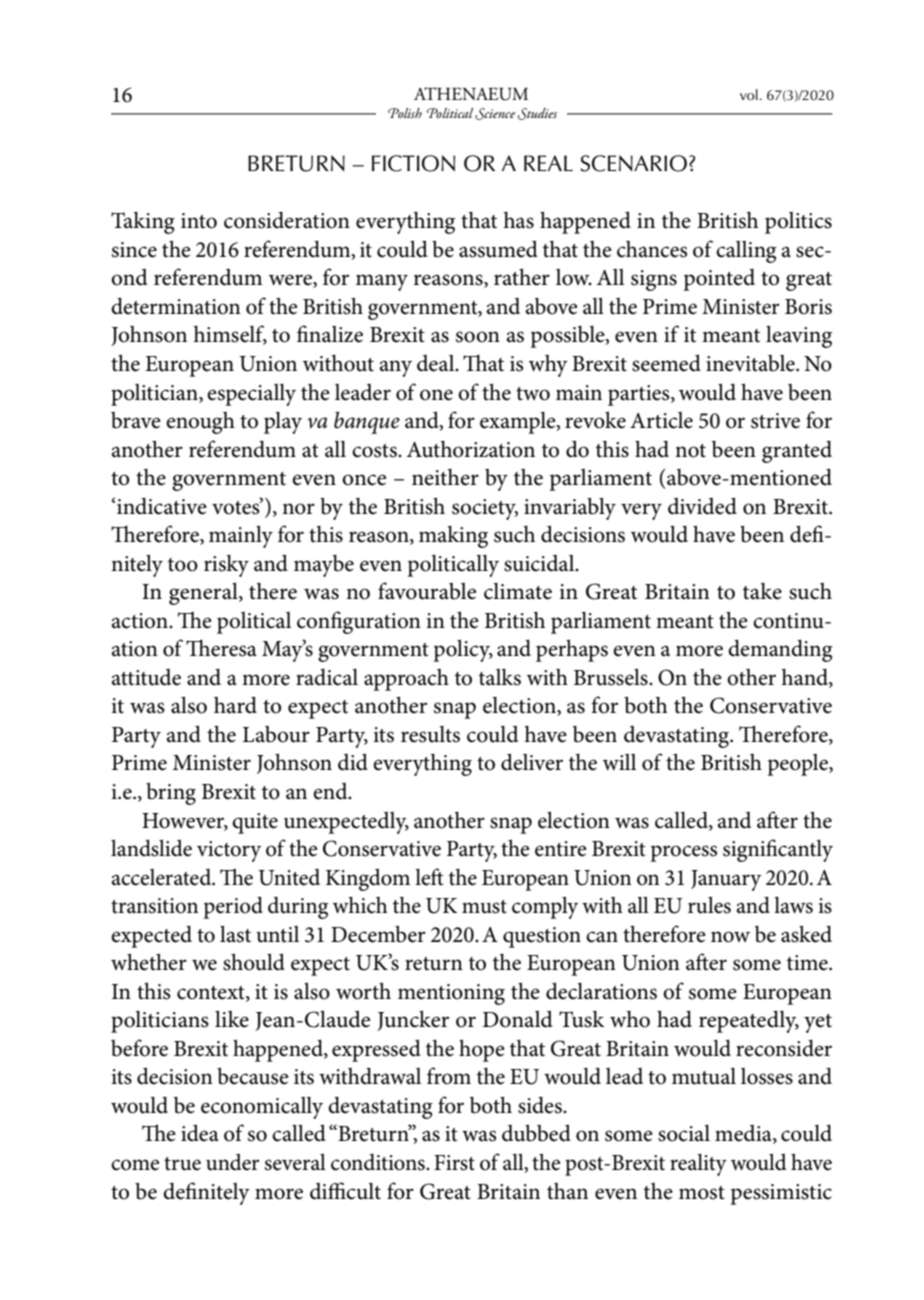  What do you see at coordinates (255, 823) in the screenshot?
I see `quite` at bounding box center [255, 823].
